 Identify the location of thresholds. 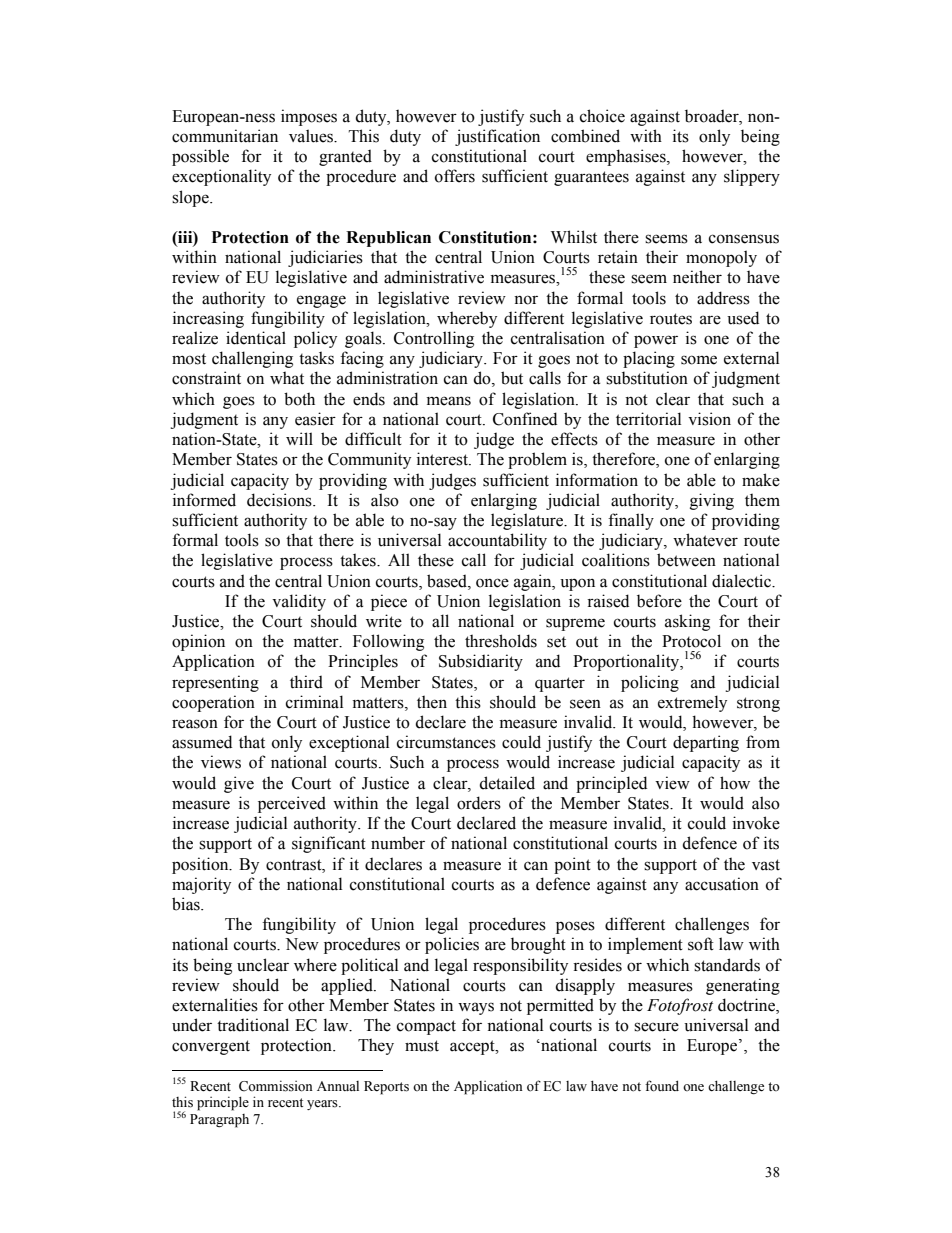
(501, 641).
